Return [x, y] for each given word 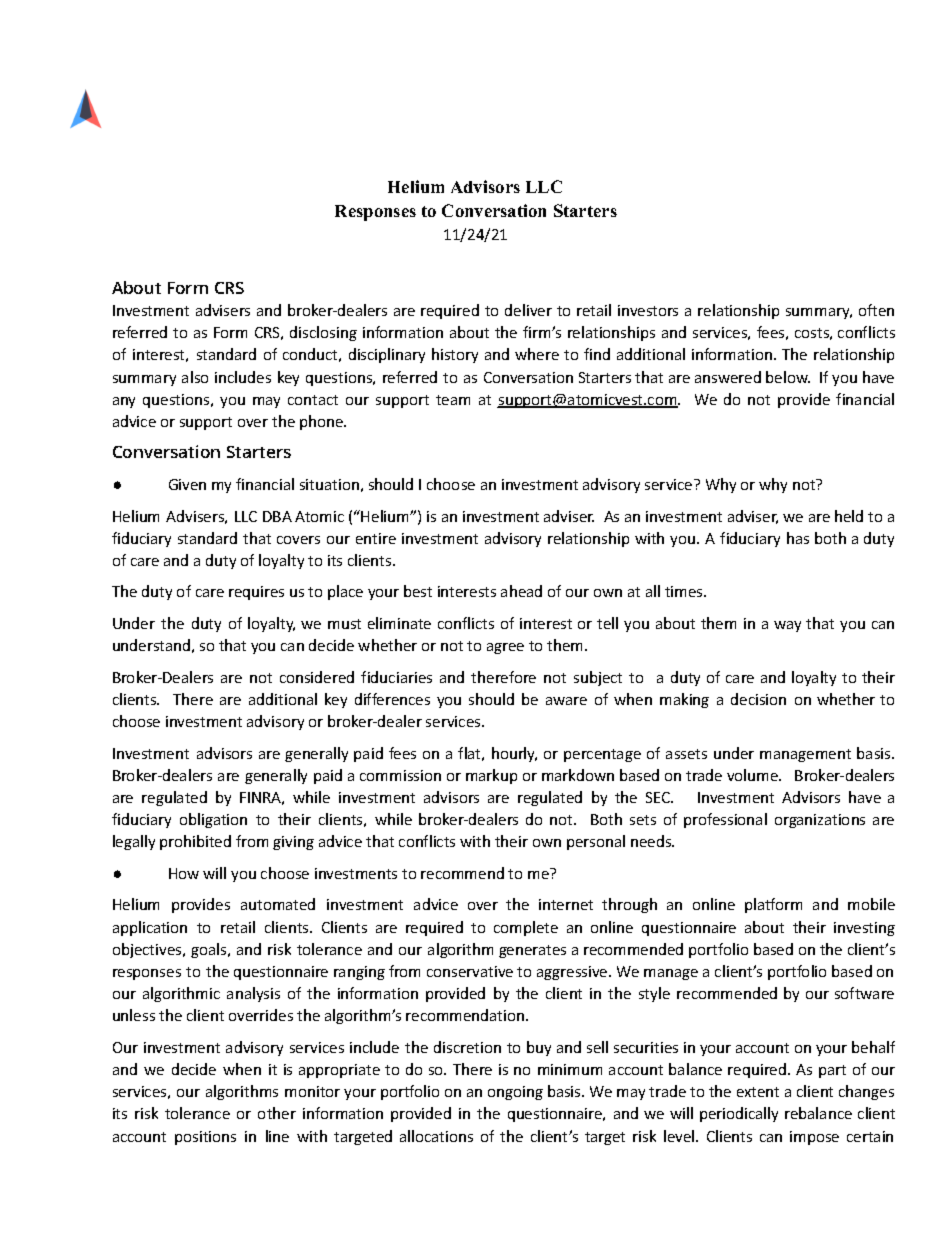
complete [526, 928]
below [788, 377]
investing [864, 929]
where [537, 354]
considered [317, 677]
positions [205, 1138]
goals [210, 950]
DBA [277, 516]
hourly [514, 754]
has [798, 538]
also [195, 377]
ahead [521, 591]
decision [758, 699]
